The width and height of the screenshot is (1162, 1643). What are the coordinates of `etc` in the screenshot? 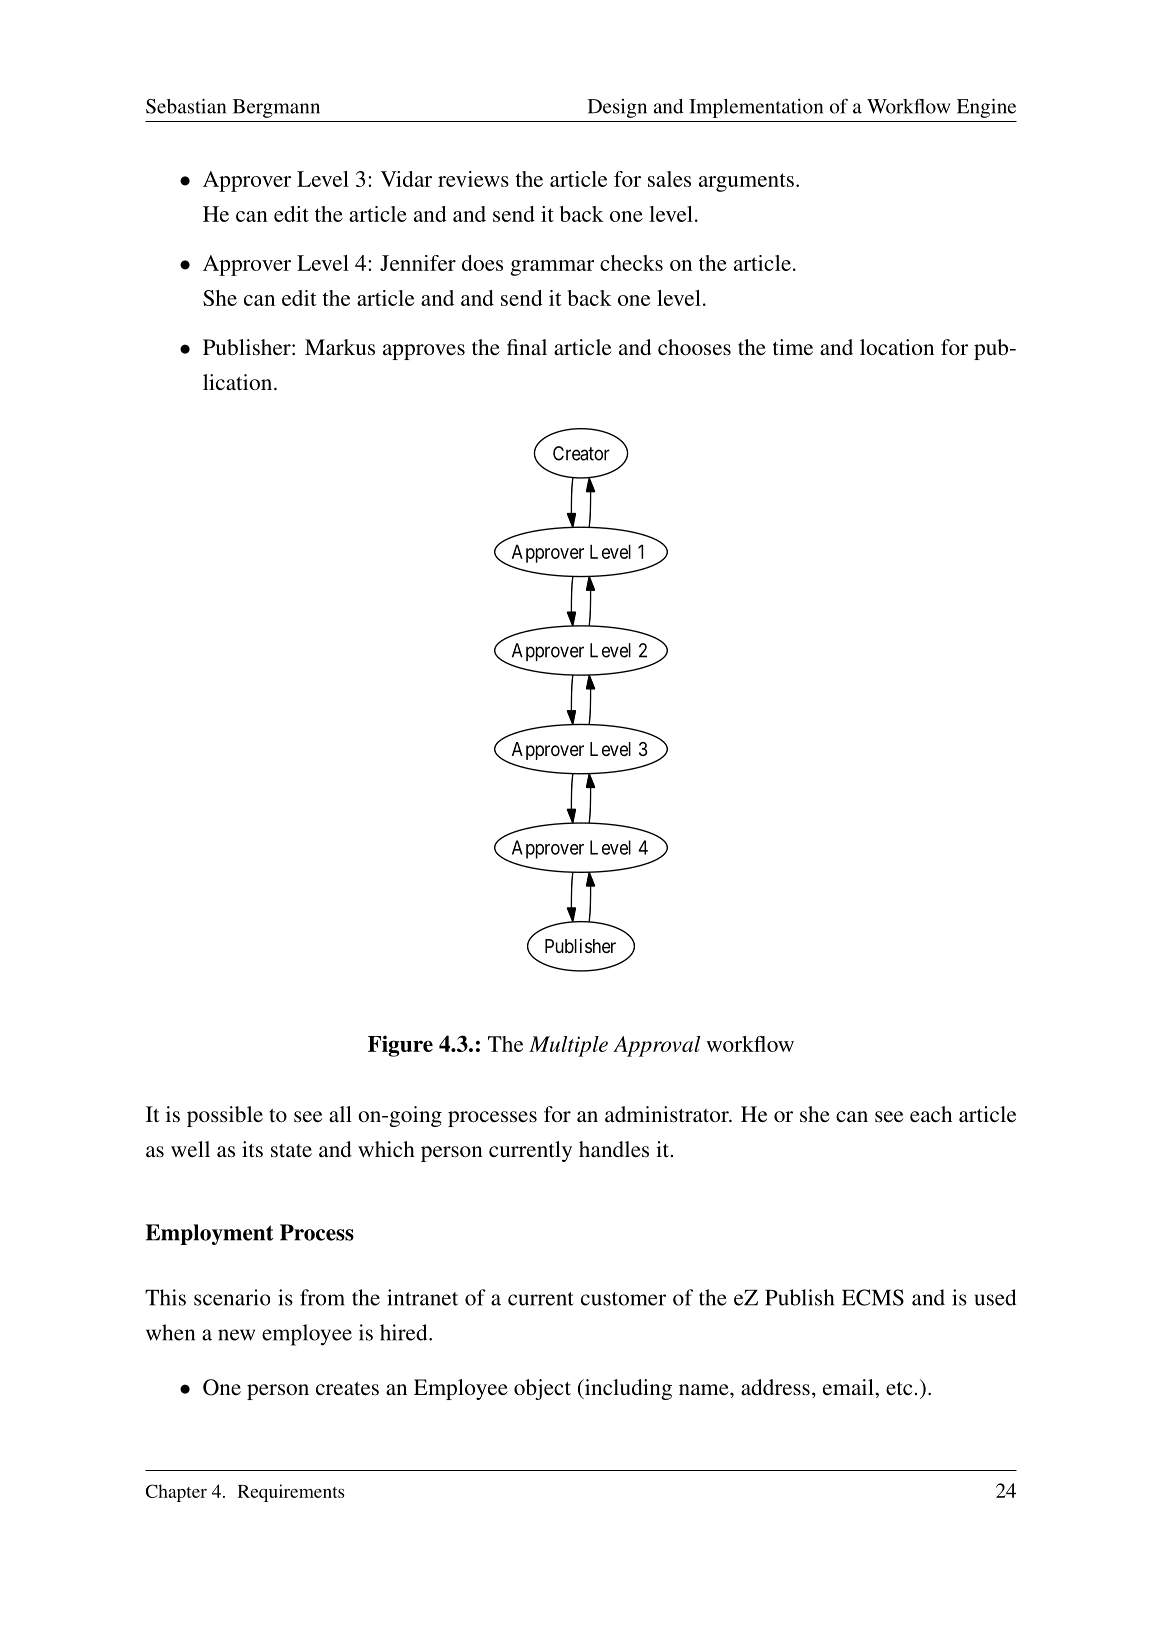 It's located at (899, 1388).
